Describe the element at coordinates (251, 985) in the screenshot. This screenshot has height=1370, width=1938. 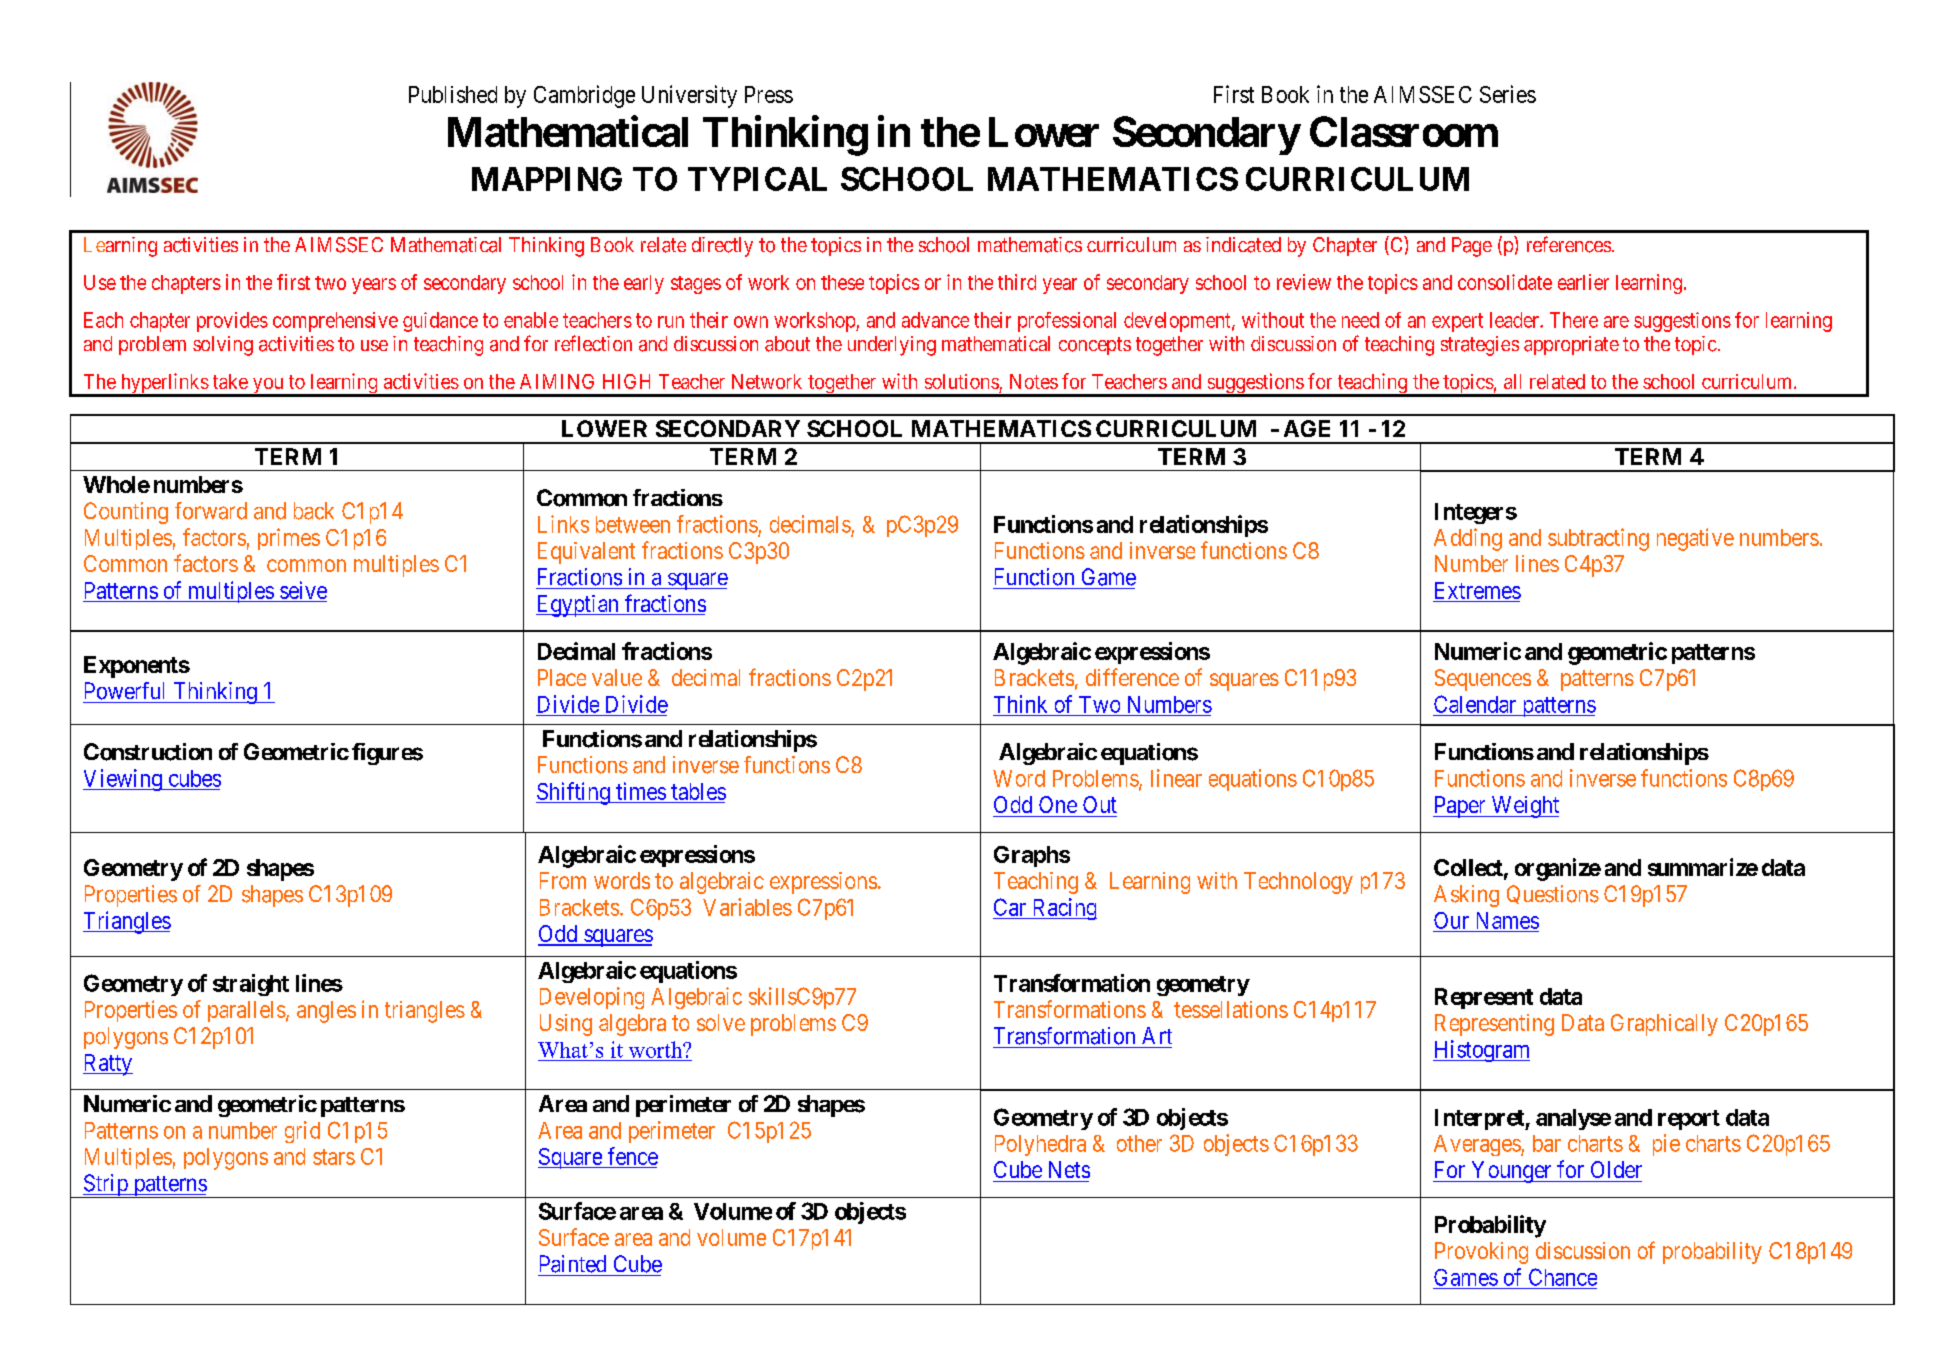
I see `straight` at that location.
